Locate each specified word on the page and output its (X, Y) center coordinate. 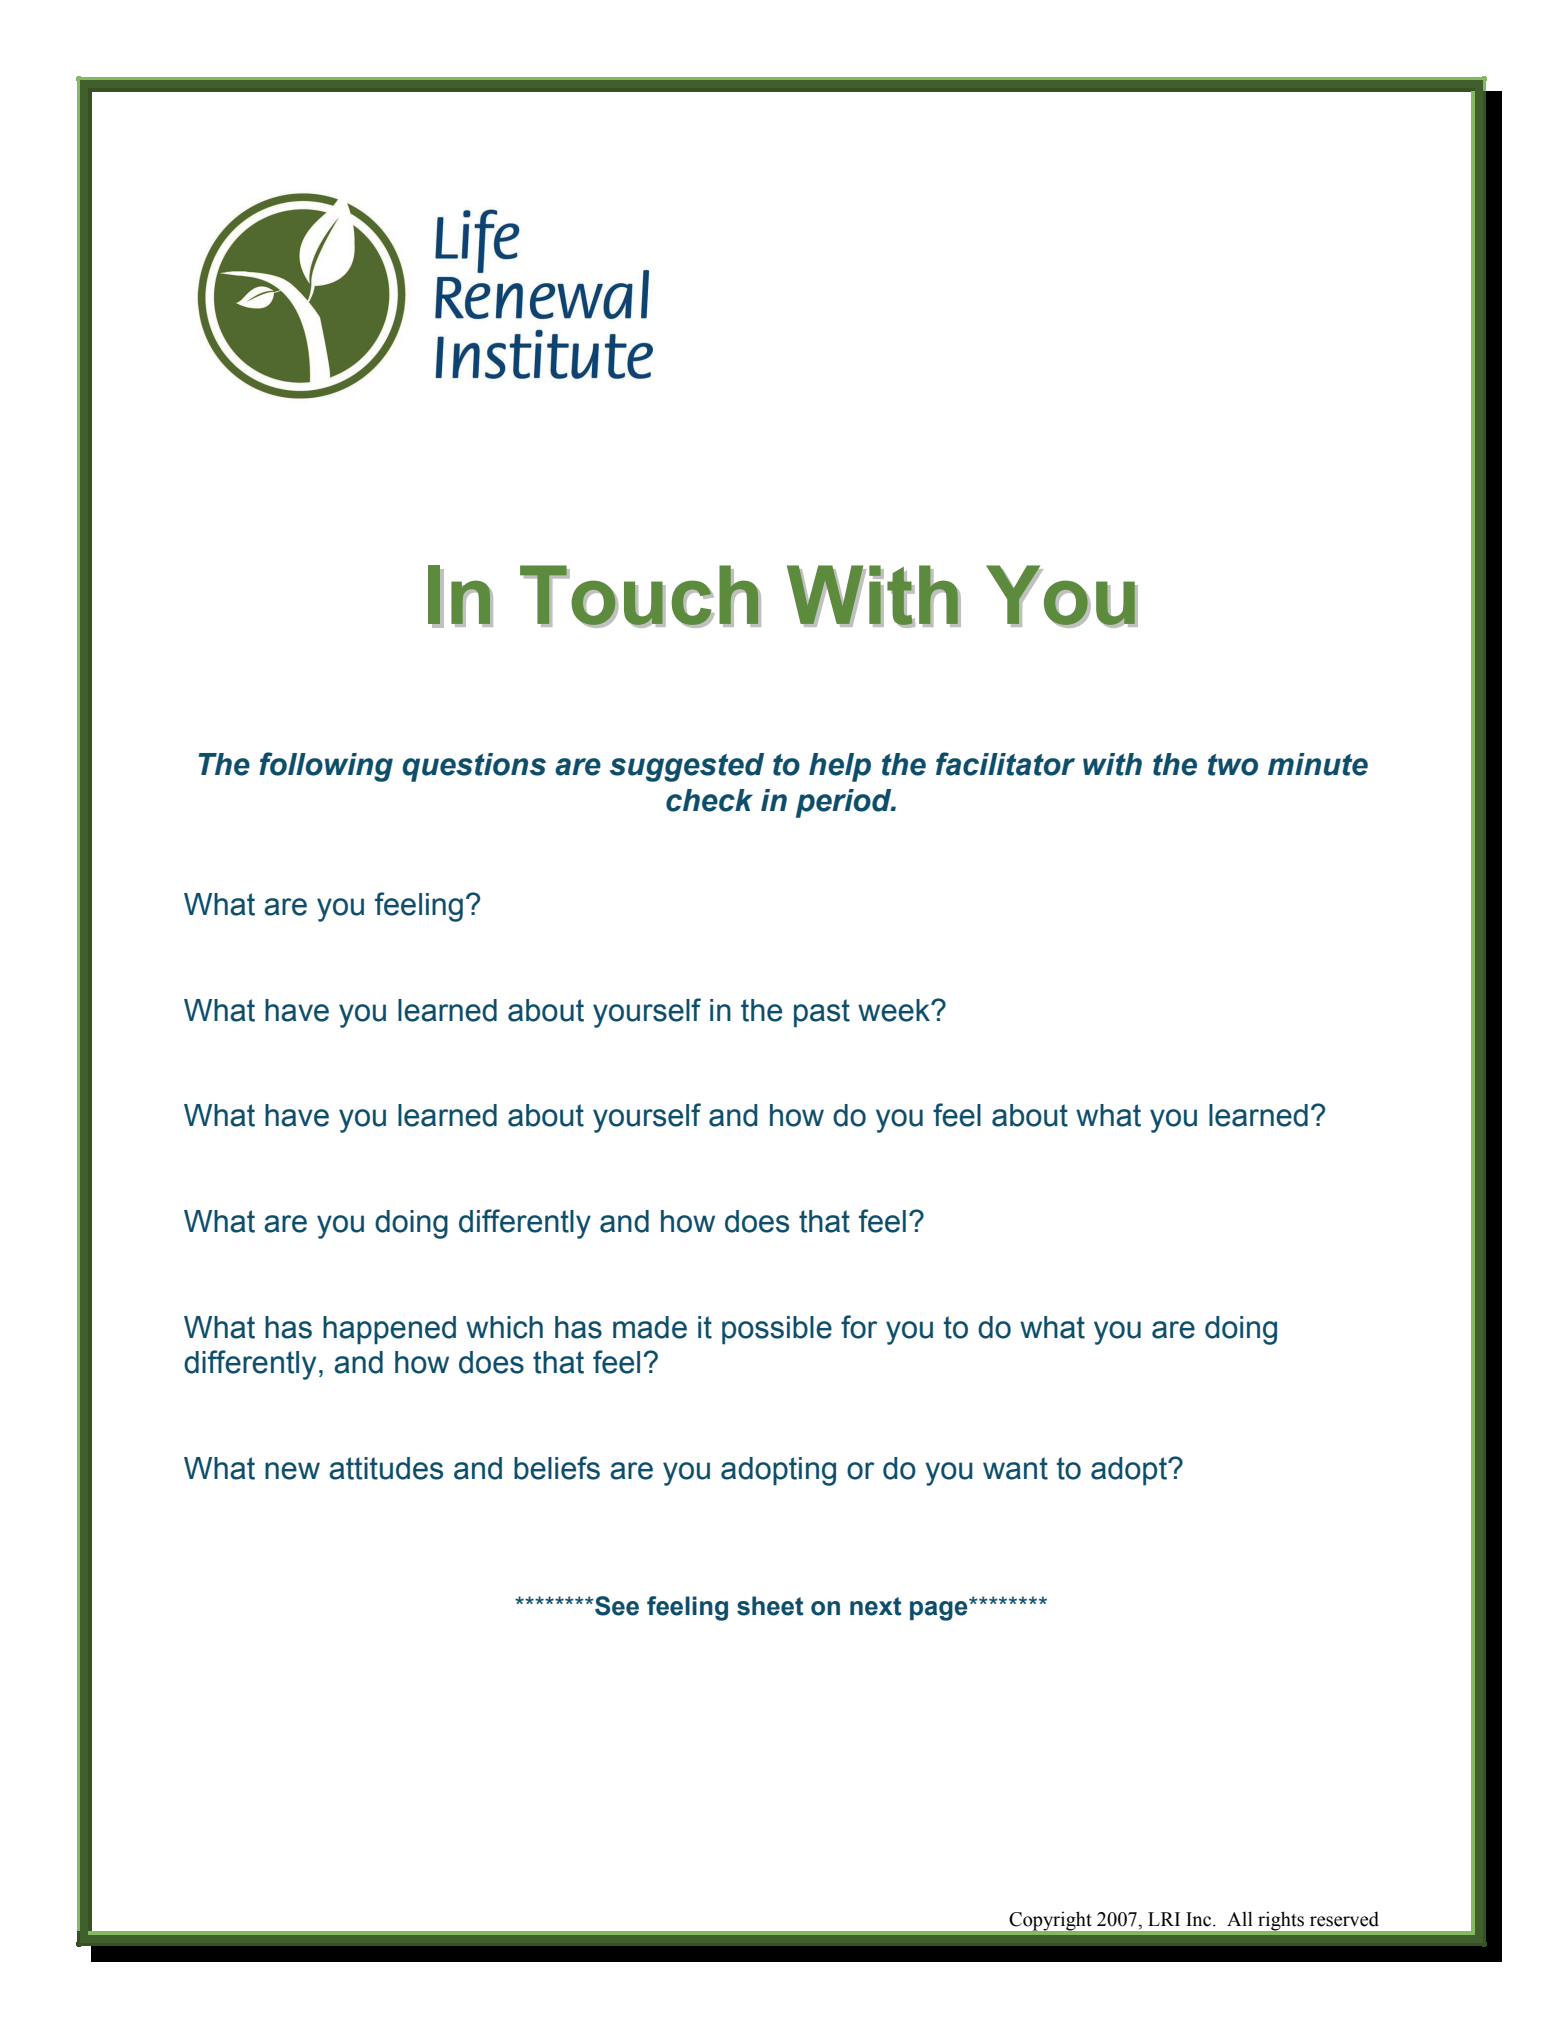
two (1233, 765)
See (616, 1606)
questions (474, 767)
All (1240, 1918)
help (840, 767)
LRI (1164, 1919)
